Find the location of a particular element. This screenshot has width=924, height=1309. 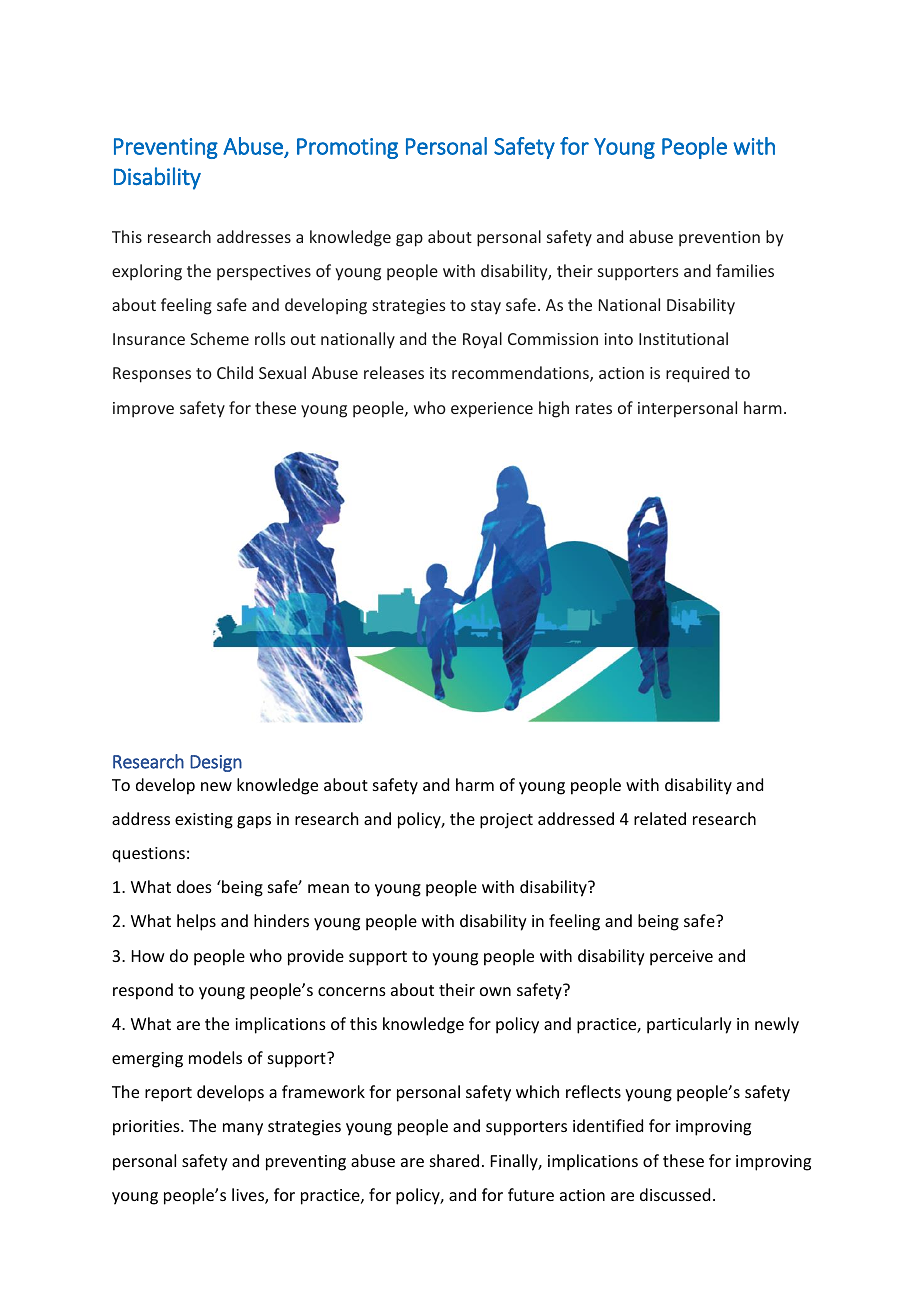

shared is located at coordinates (454, 1160).
